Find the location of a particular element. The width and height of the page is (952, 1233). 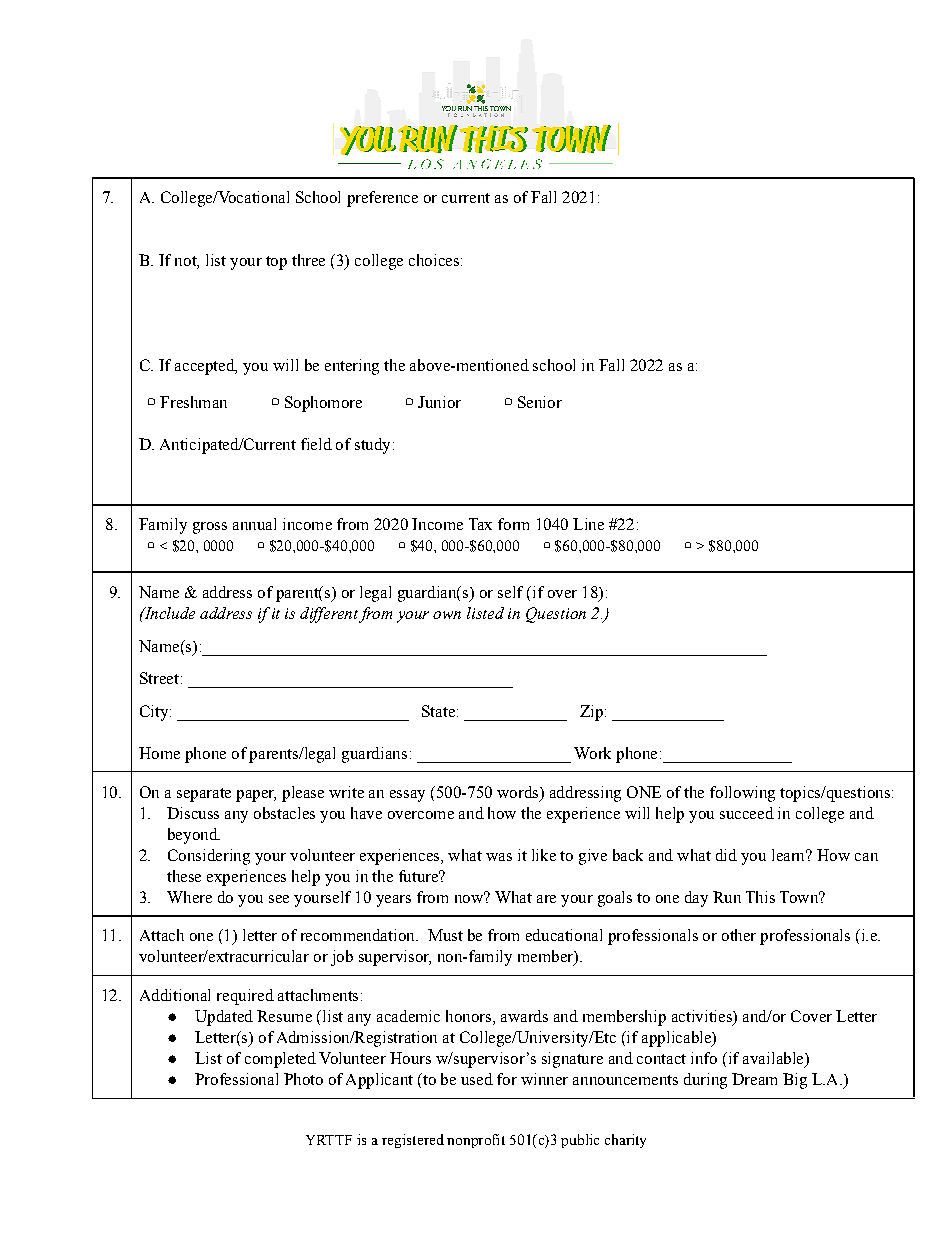

three is located at coordinates (308, 260).
